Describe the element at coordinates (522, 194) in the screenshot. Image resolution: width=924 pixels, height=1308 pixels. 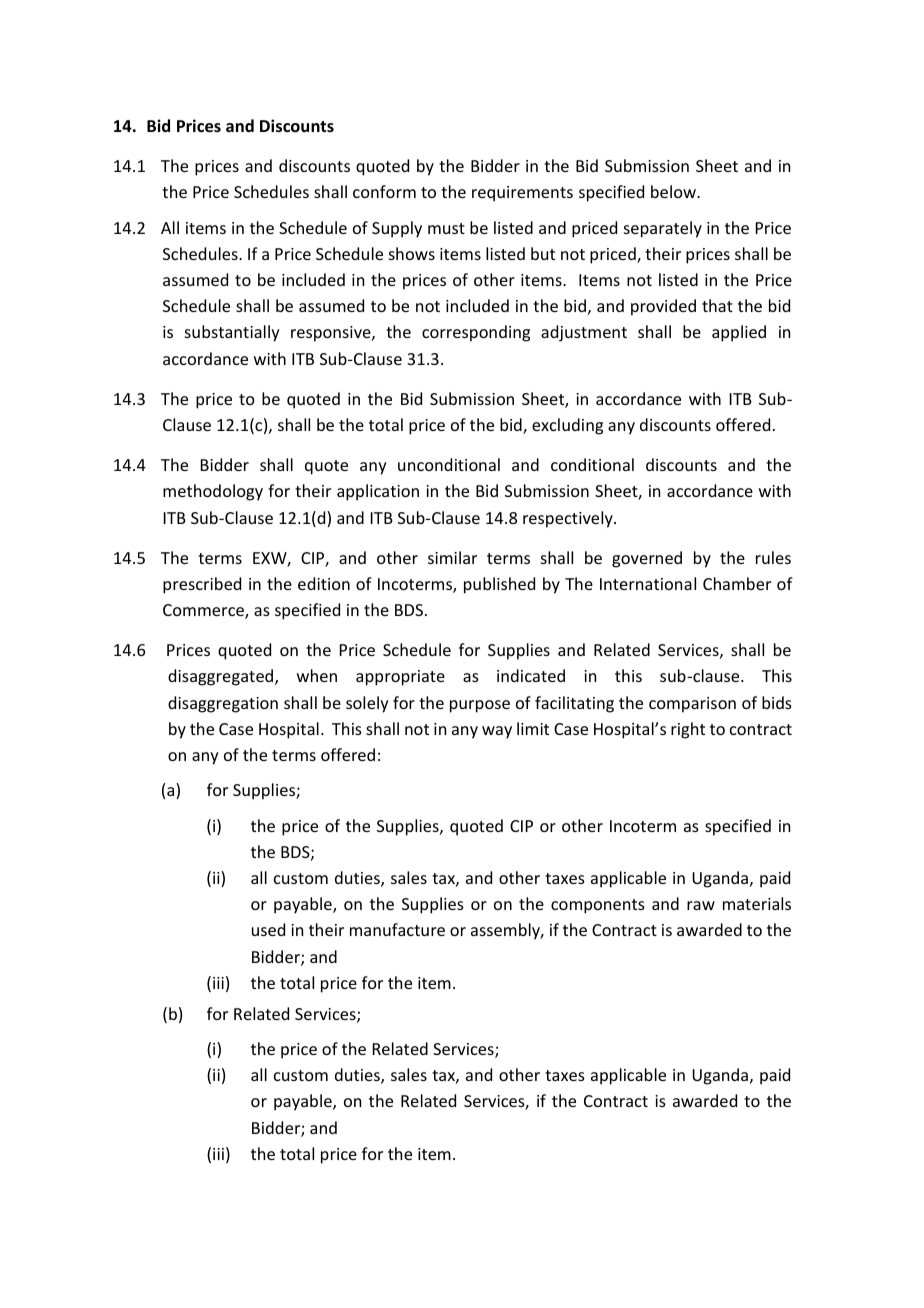
I see `requirements` at that location.
